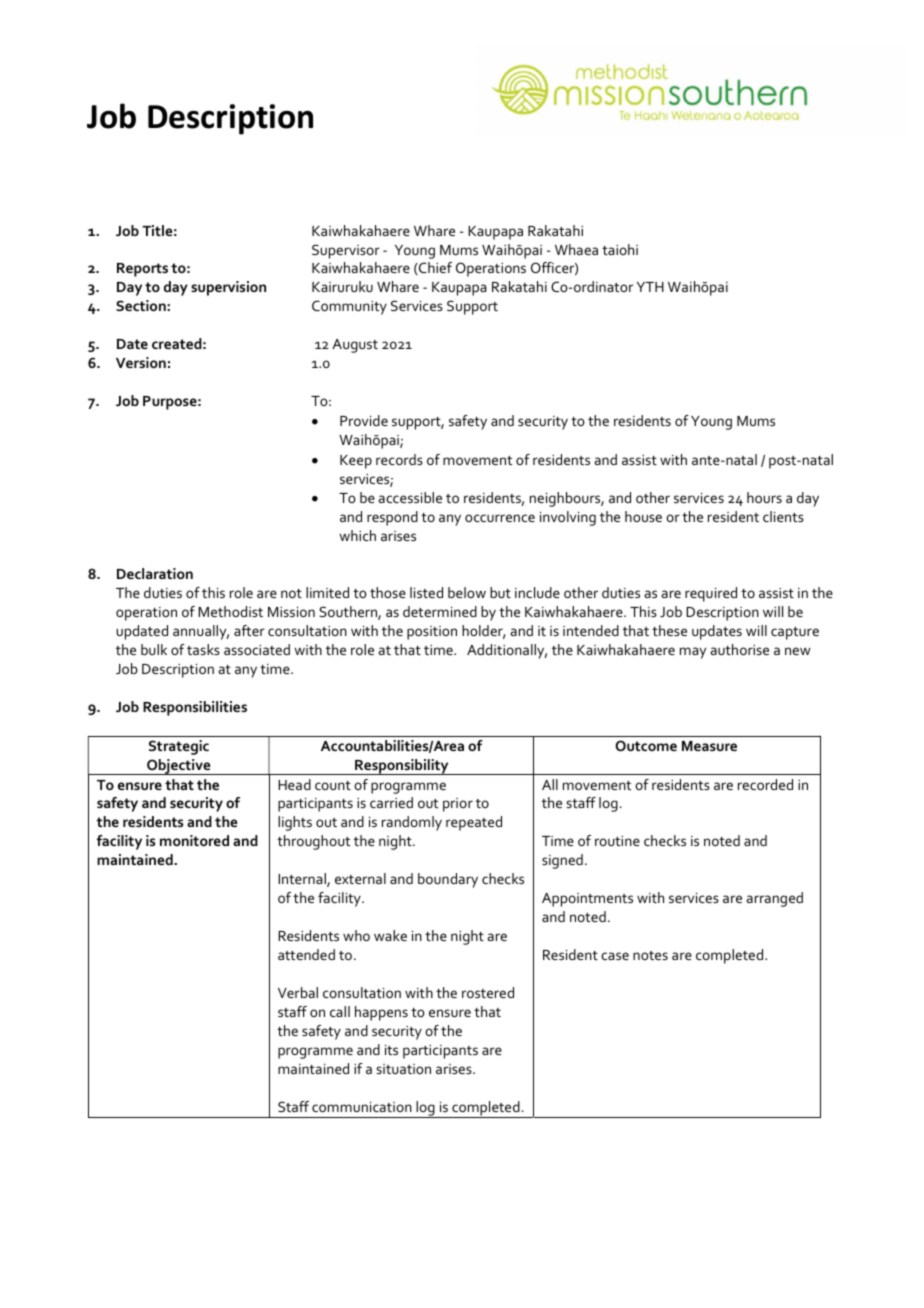  I want to click on repeated, so click(474, 823).
